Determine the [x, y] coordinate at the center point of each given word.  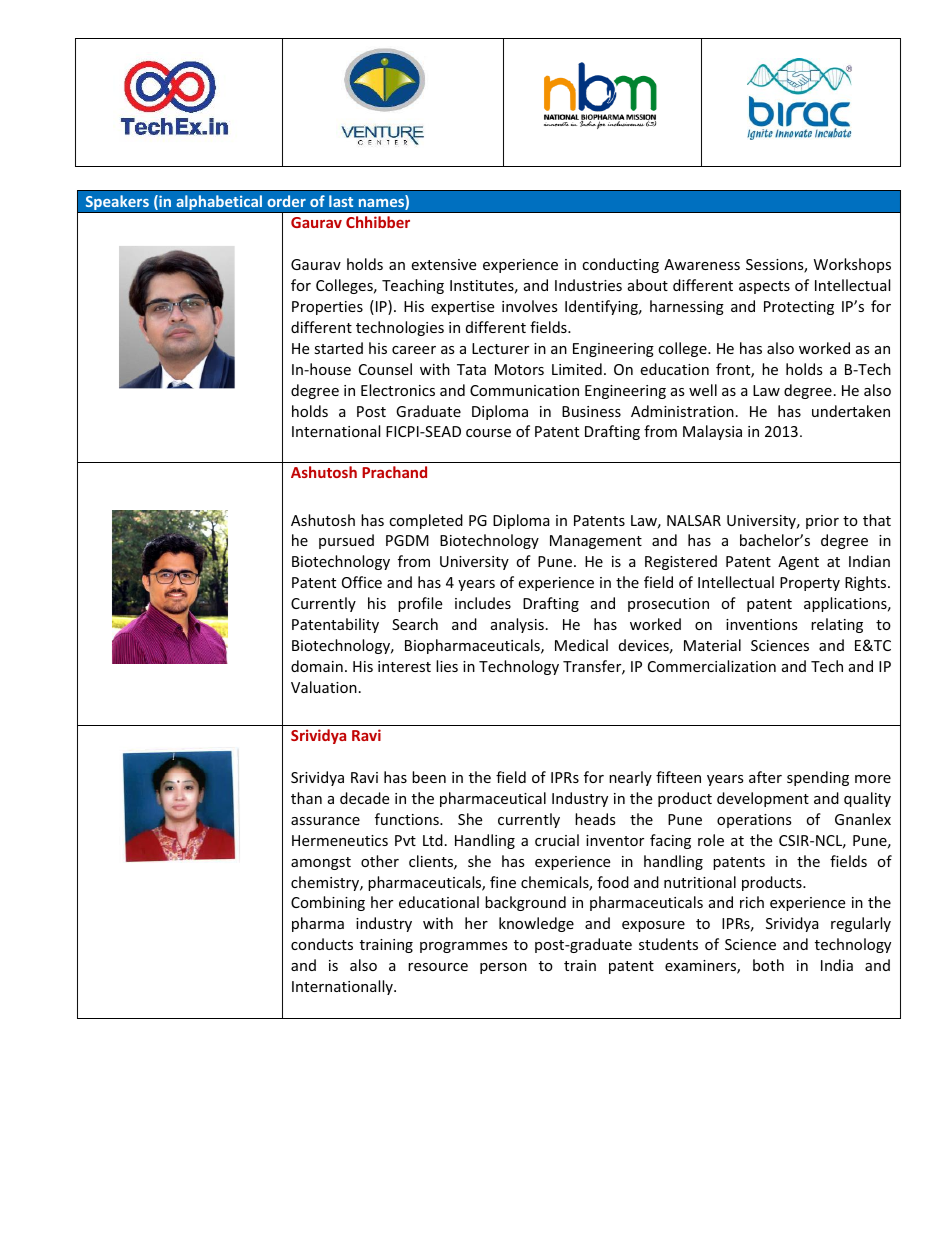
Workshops [852, 265]
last [341, 201]
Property [810, 584]
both [768, 965]
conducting [620, 265]
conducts [322, 944]
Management [596, 542]
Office [362, 582]
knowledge [536, 924]
